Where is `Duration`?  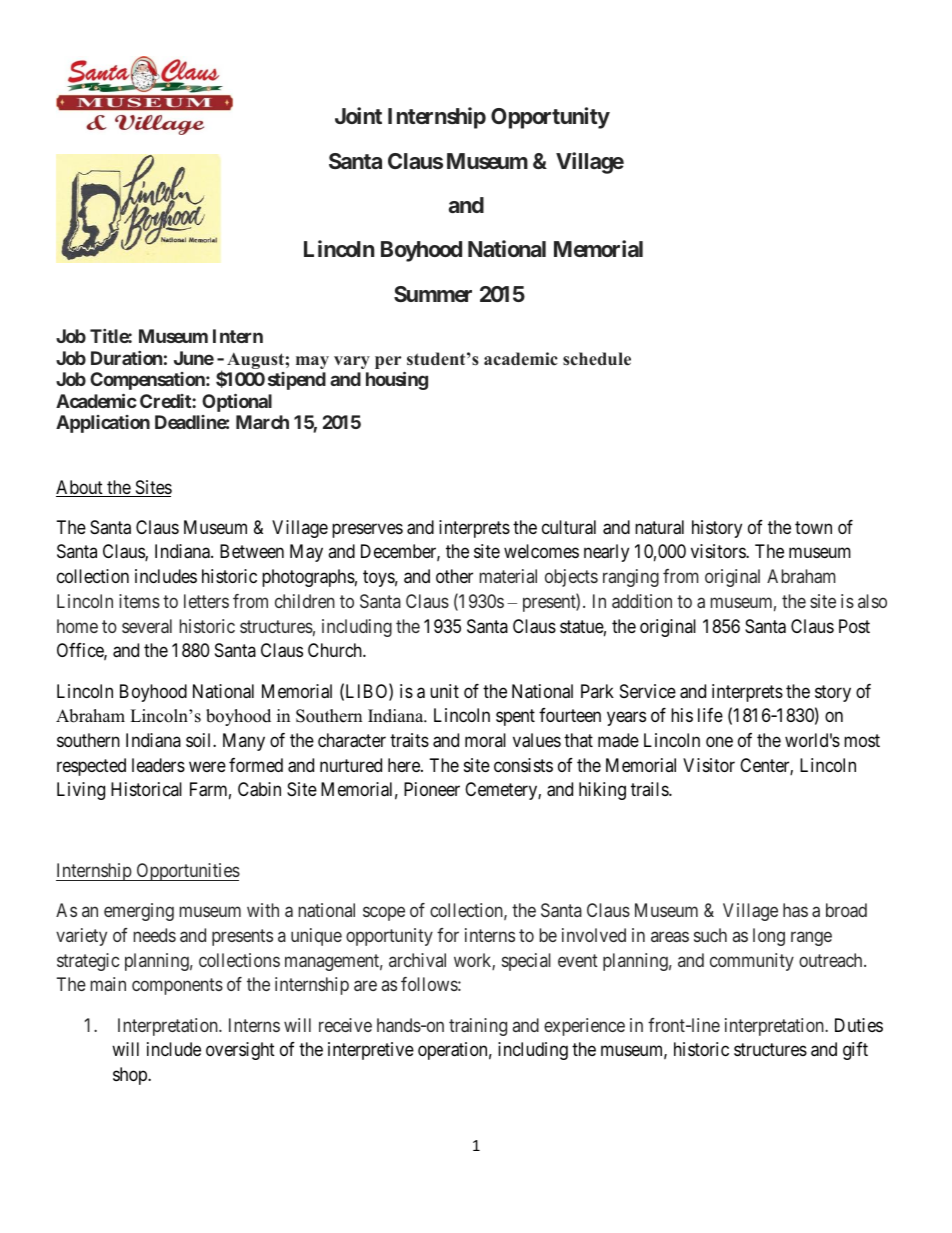
Duration is located at coordinates (126, 358).
